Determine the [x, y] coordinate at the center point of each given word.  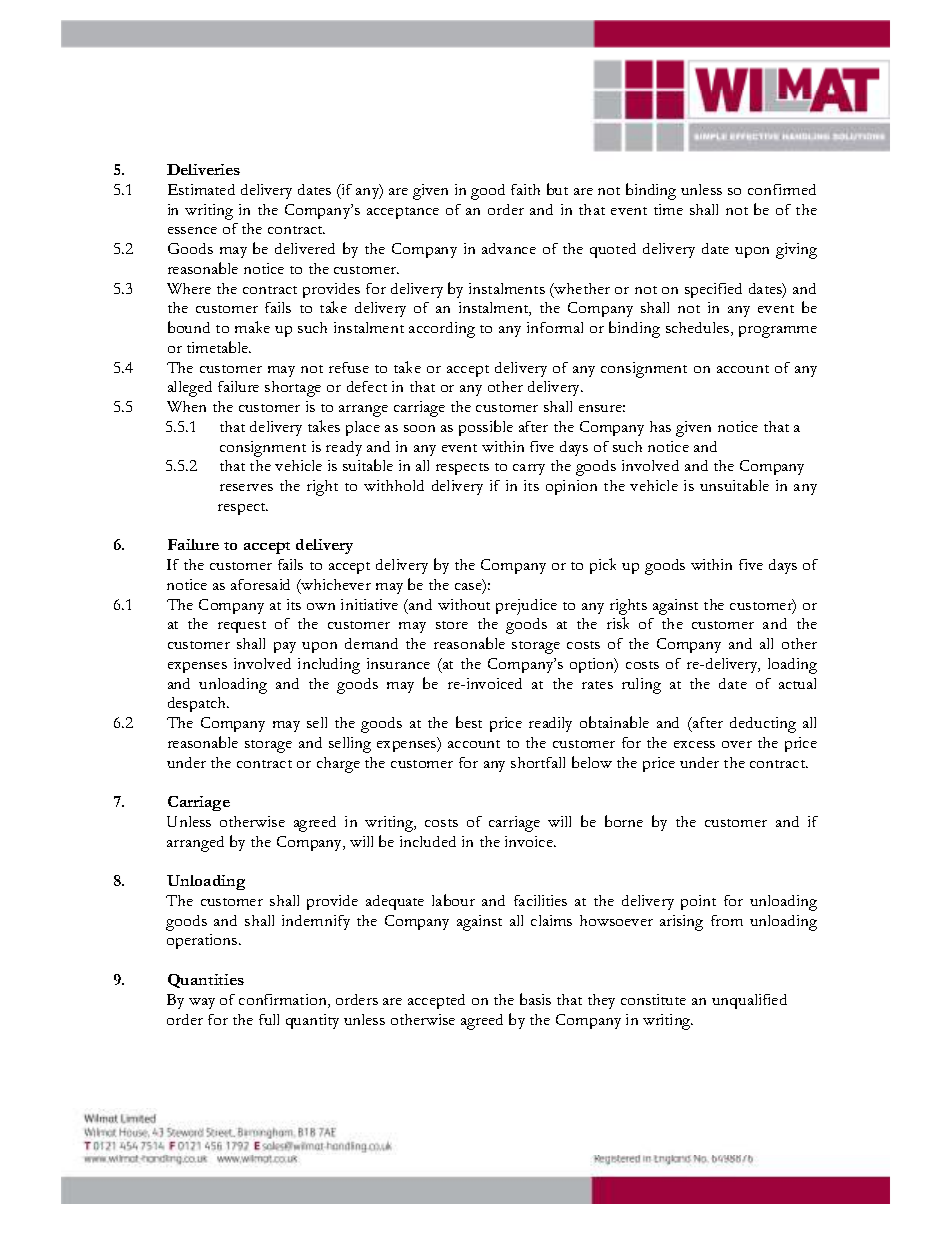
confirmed [782, 189]
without [464, 604]
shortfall [538, 762]
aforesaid [260, 584]
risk [618, 623]
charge [338, 765]
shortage [293, 389]
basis [535, 999]
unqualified [749, 1001]
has [660, 426]
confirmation [284, 1001]
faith [525, 189]
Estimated [201, 189]
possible [486, 428]
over [737, 744]
